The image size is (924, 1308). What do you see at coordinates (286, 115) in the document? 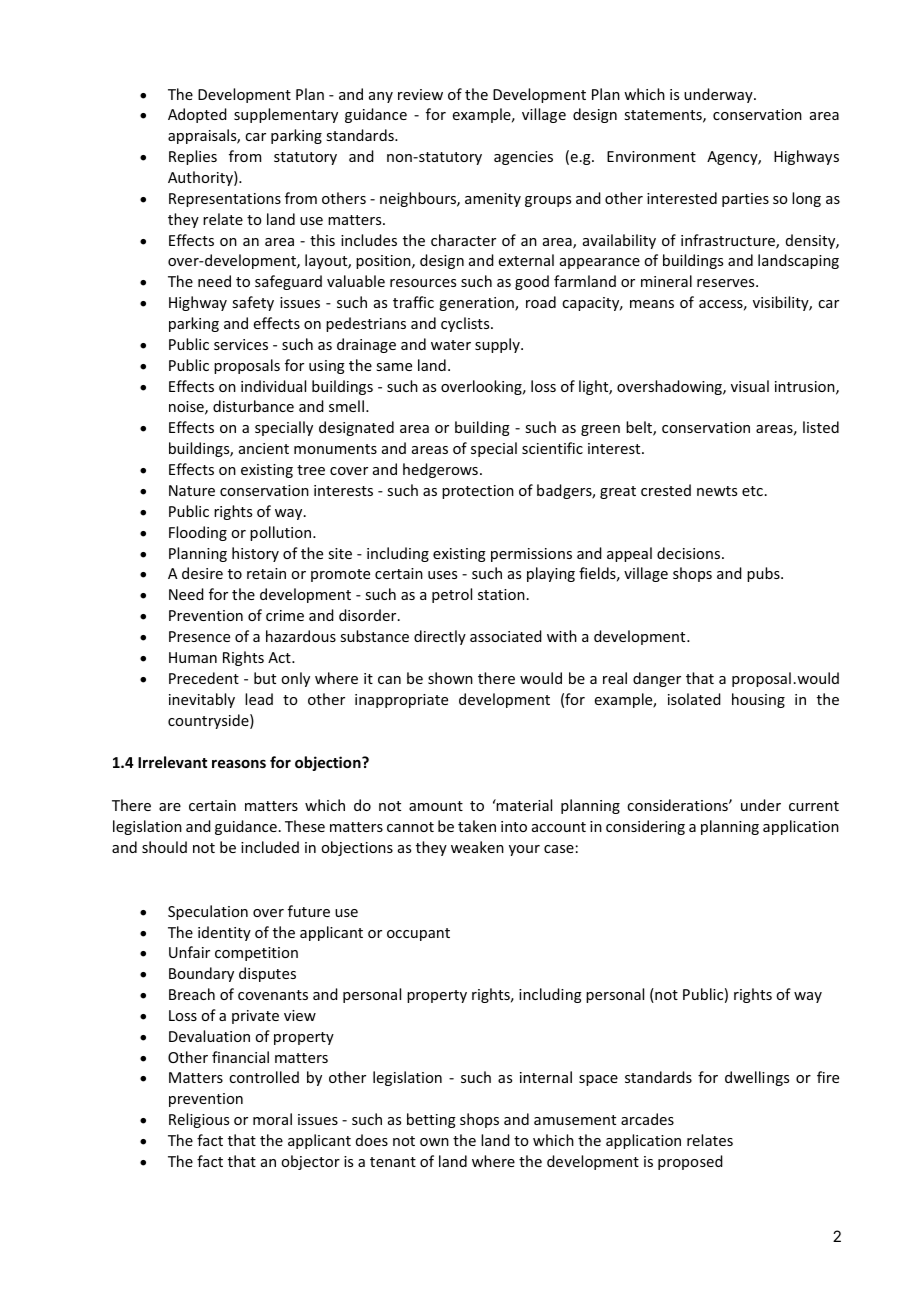
I see `supplementary` at bounding box center [286, 115].
